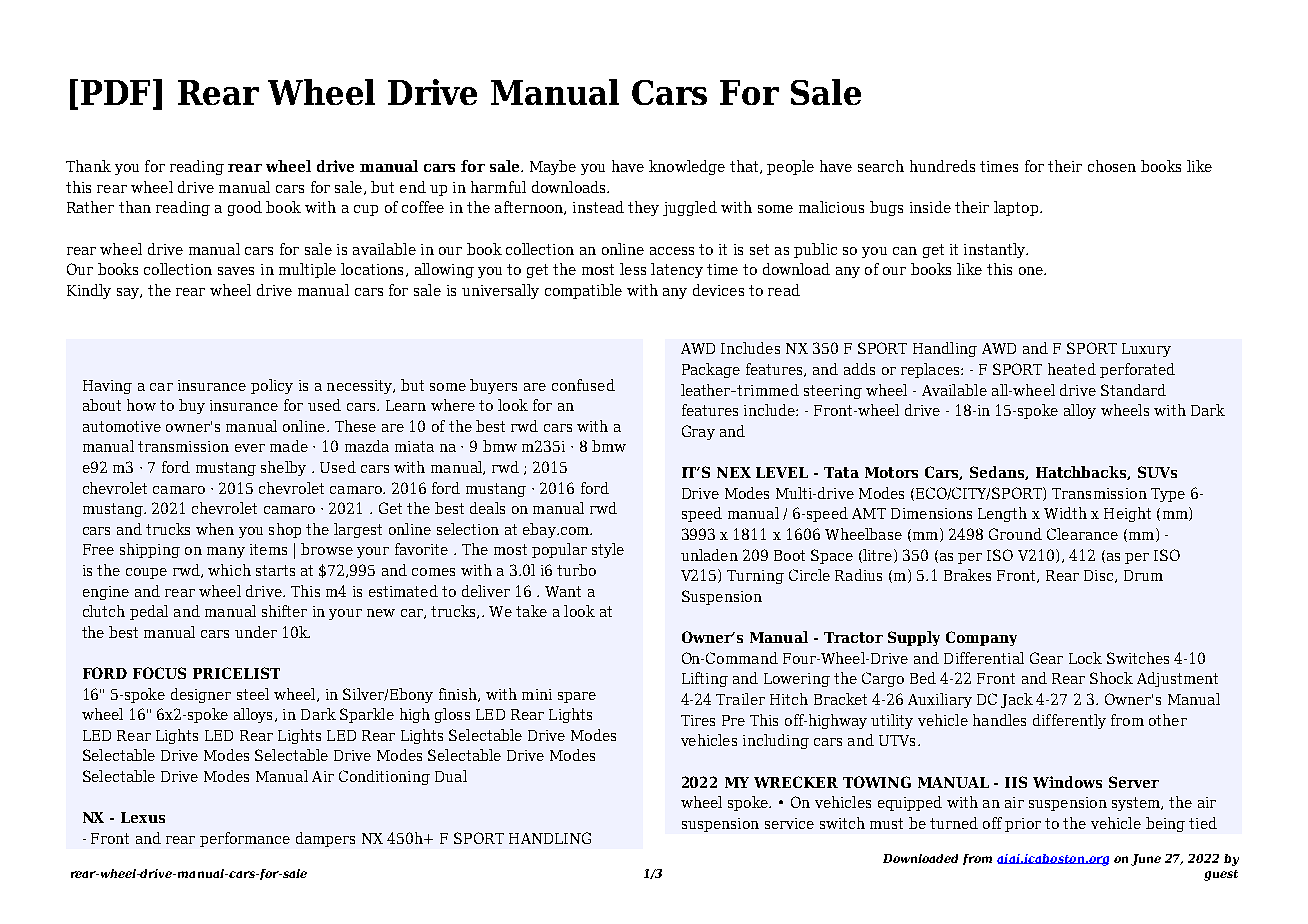  Describe the element at coordinates (245, 839) in the page. I see `performance` at that location.
